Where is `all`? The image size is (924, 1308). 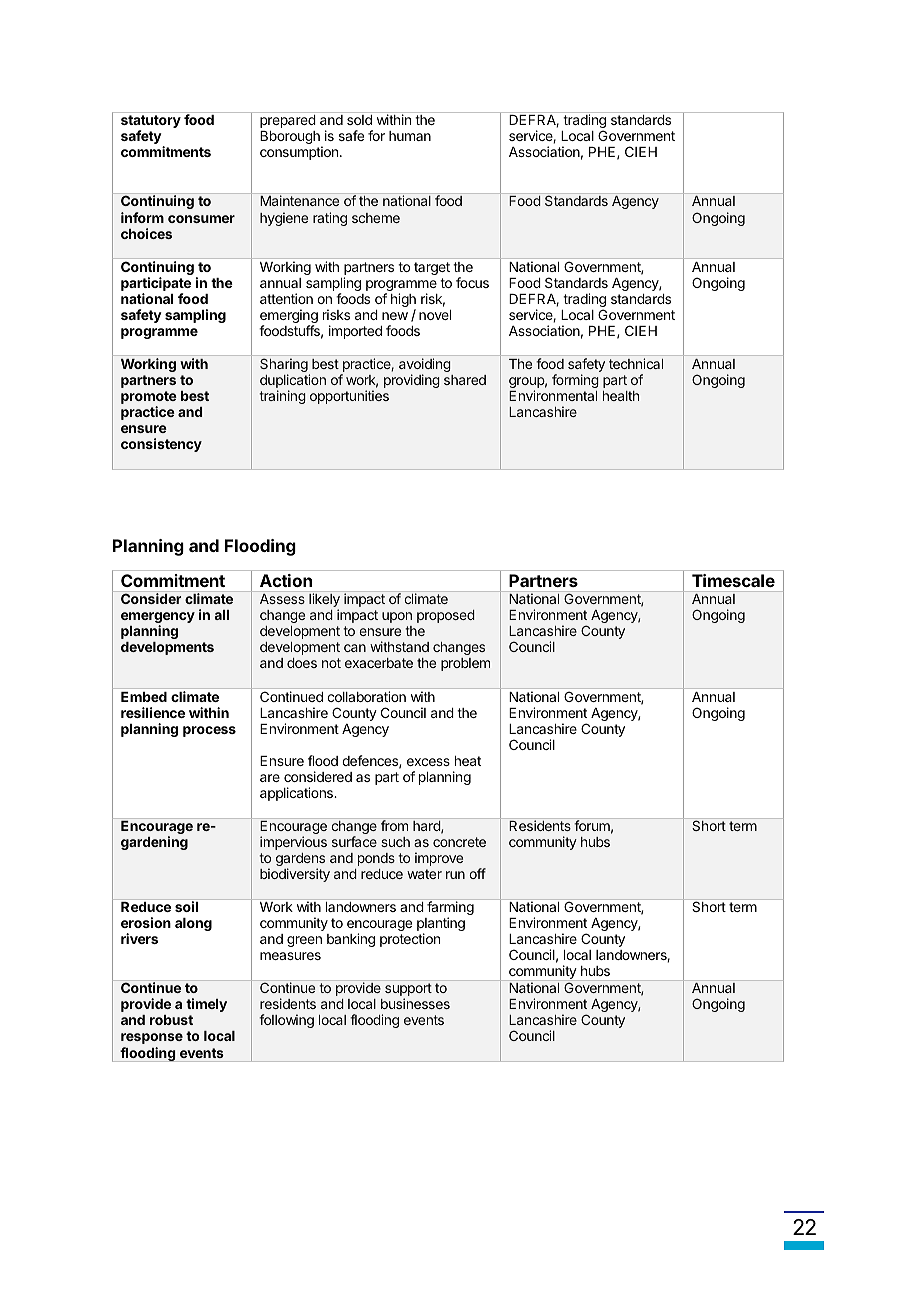 all is located at coordinates (222, 615).
